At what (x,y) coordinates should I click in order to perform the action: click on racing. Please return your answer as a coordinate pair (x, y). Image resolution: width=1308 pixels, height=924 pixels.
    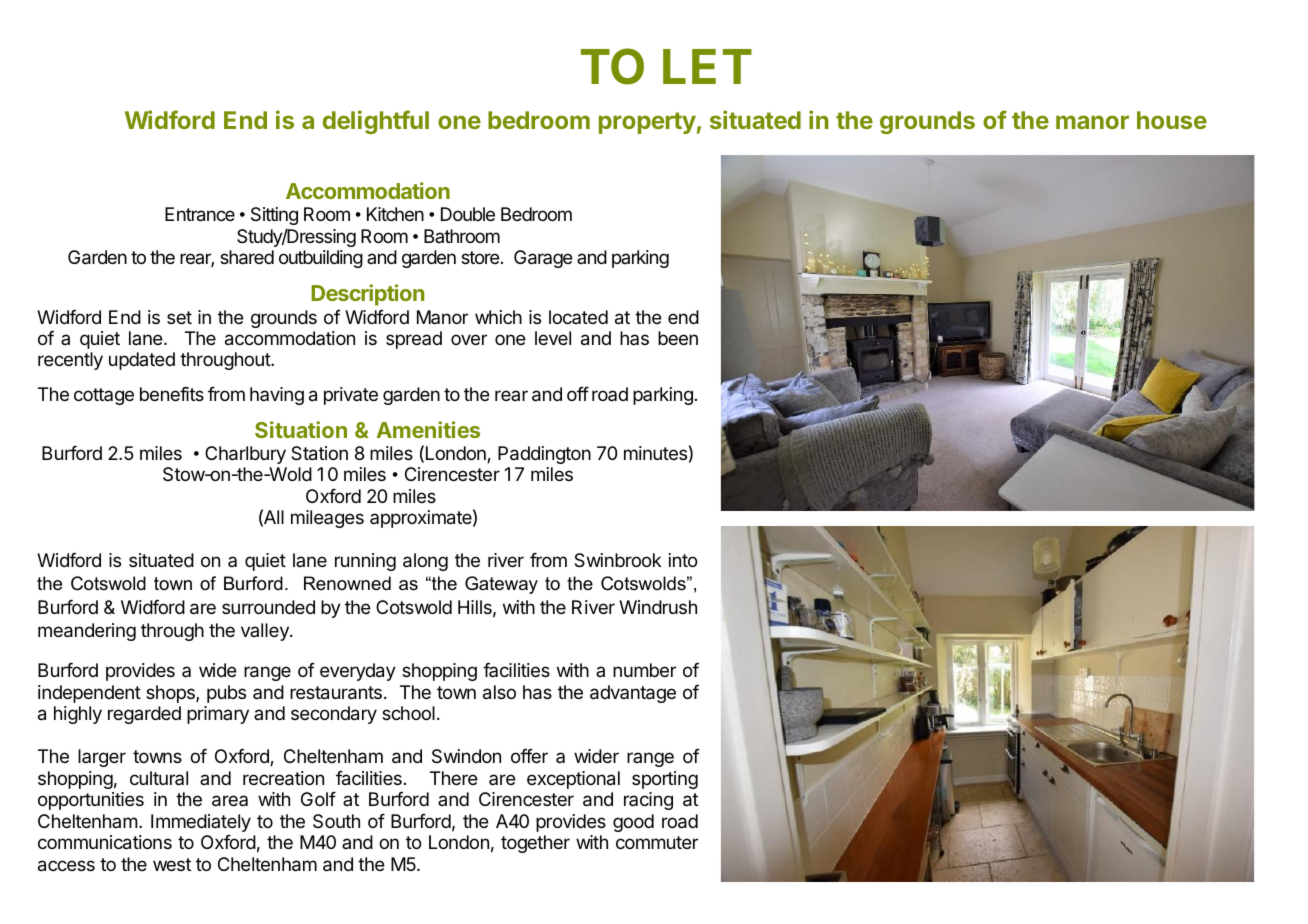
    Looking at the image, I should click on (648, 801).
